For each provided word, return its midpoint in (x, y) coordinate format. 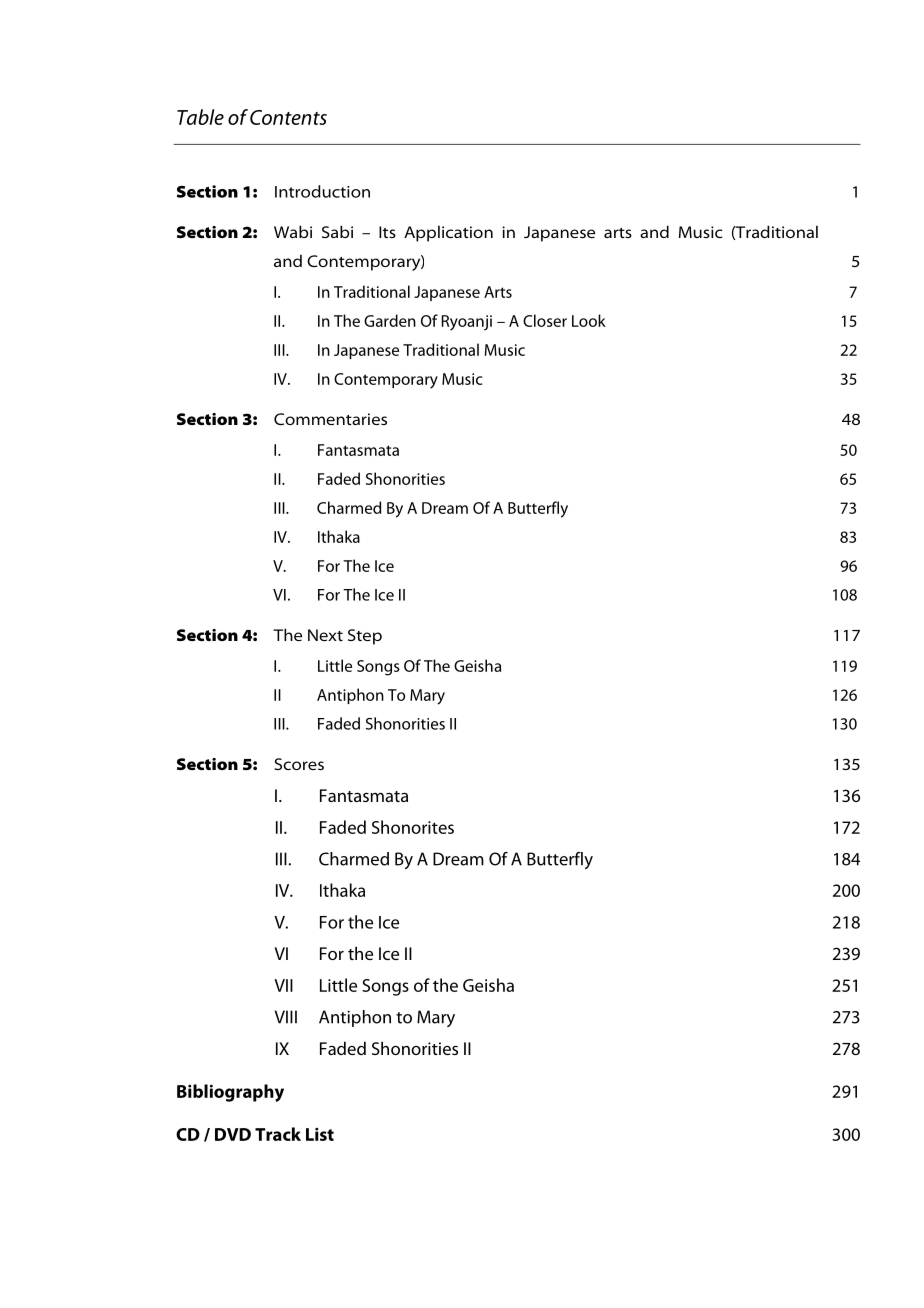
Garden (390, 320)
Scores (299, 764)
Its (387, 232)
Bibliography (230, 1093)
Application (448, 233)
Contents (288, 117)
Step (365, 637)
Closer (545, 320)
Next (325, 635)
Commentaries (330, 419)
